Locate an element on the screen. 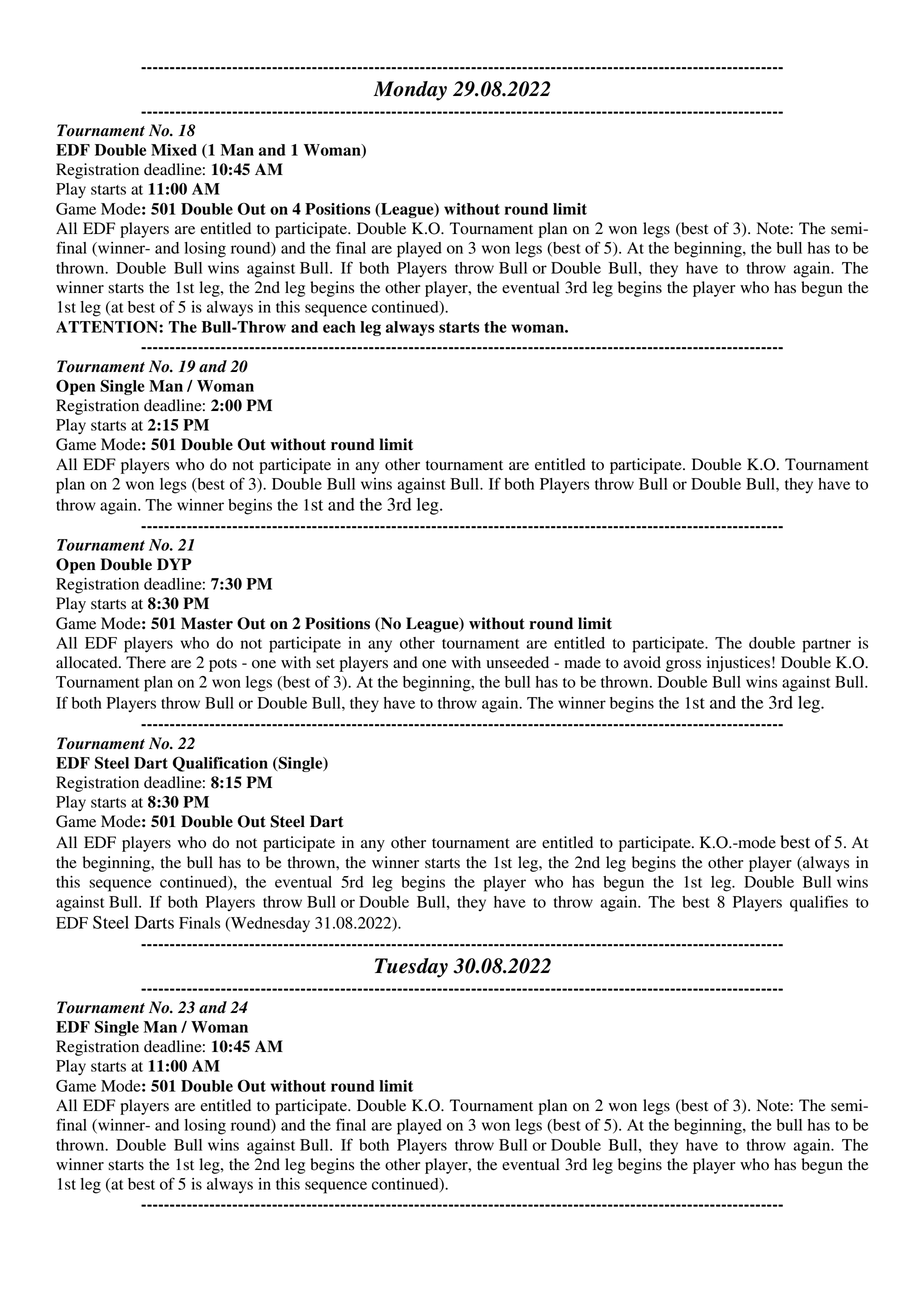 This screenshot has width=924, height=1308. Tuesday is located at coordinates (411, 968).
